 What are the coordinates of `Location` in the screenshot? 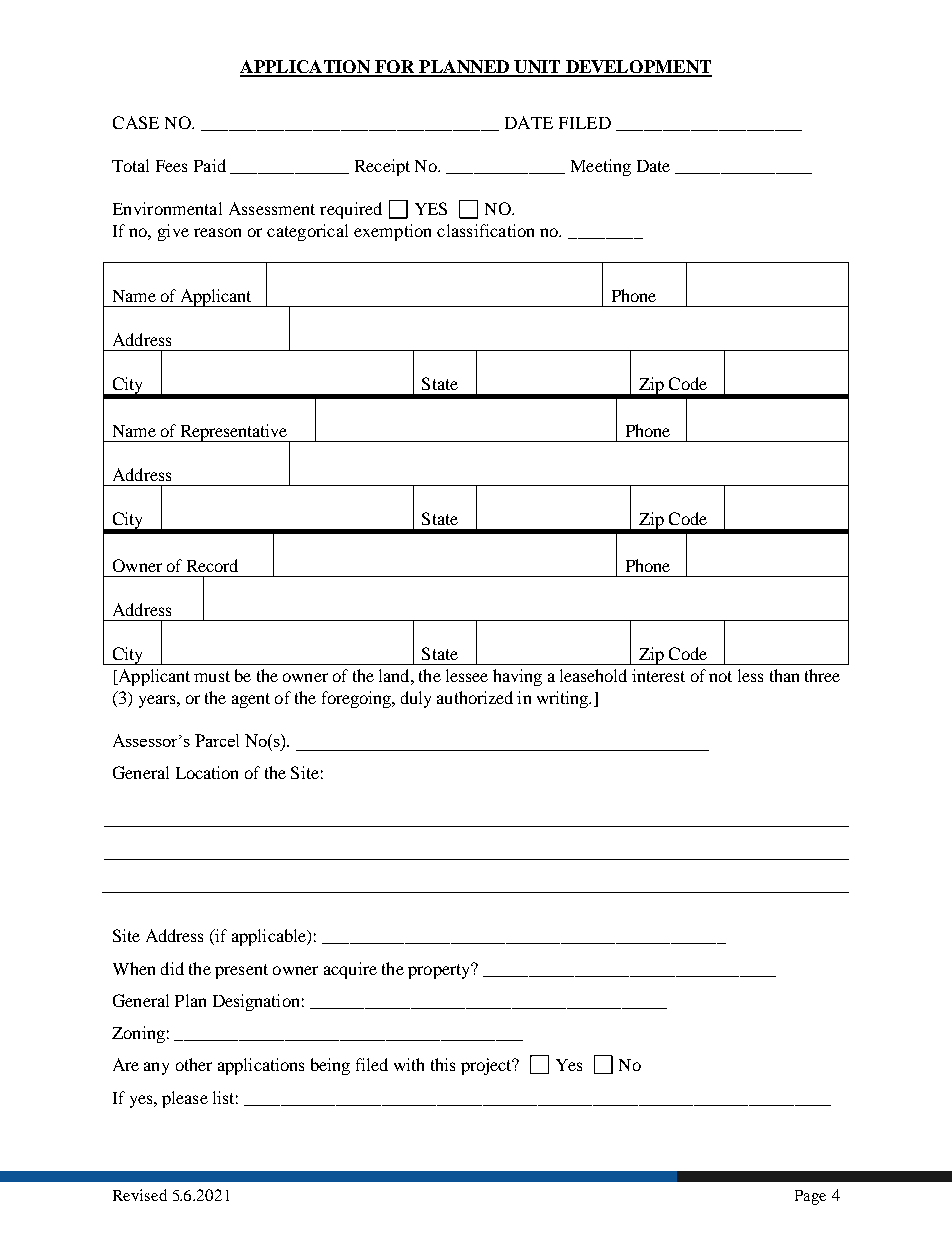 It's located at (207, 772).
